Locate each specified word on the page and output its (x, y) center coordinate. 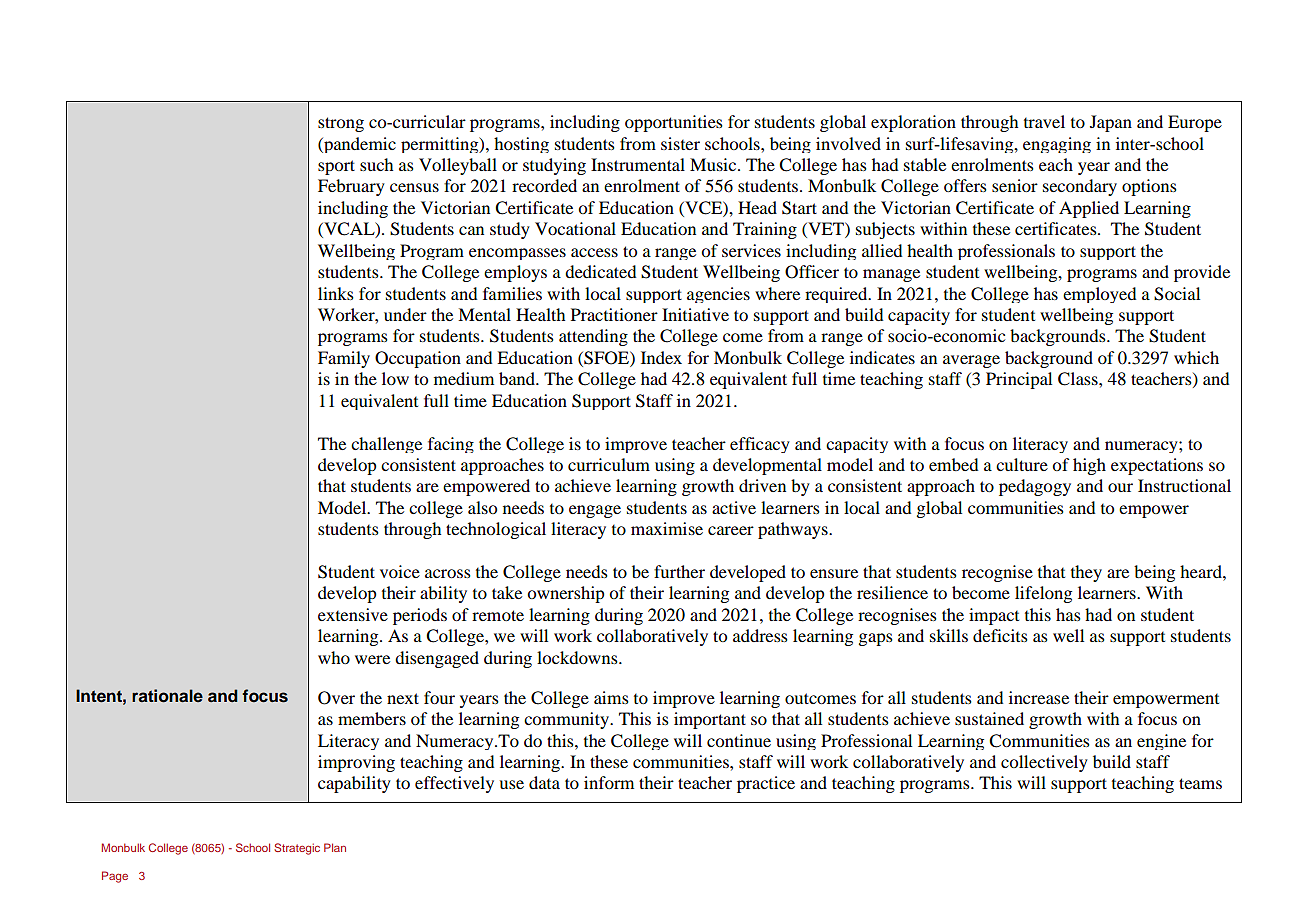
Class (1079, 379)
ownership (566, 594)
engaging (1057, 145)
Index (661, 357)
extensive (353, 614)
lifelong (1043, 594)
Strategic (297, 849)
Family (344, 359)
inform (609, 782)
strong (341, 124)
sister (680, 143)
